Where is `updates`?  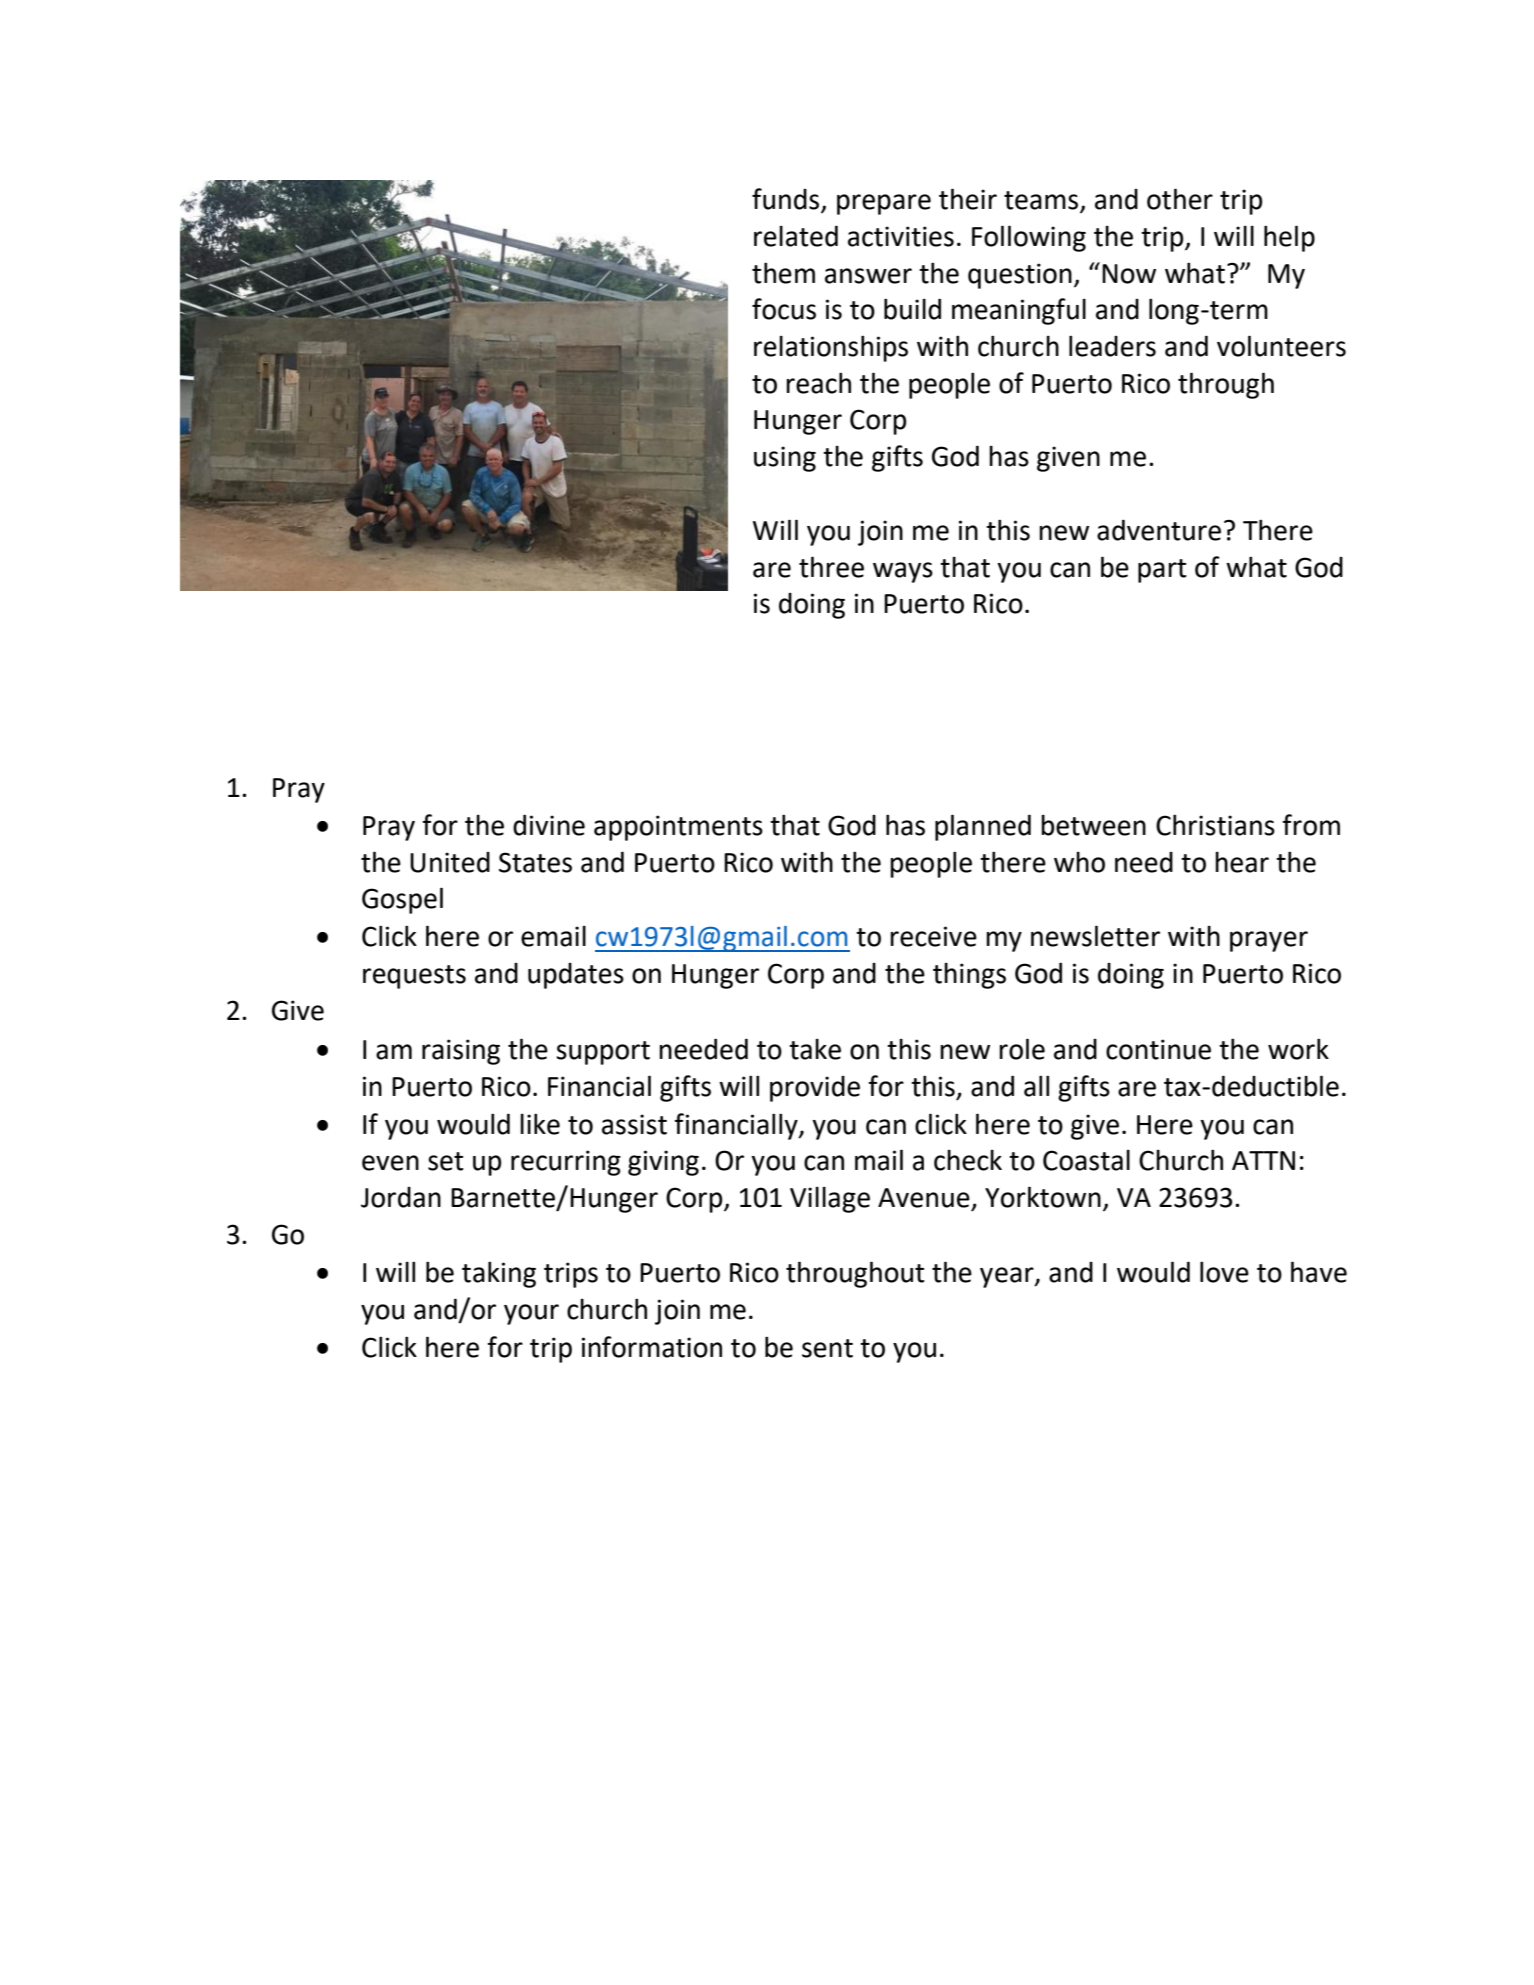
updates is located at coordinates (576, 976).
